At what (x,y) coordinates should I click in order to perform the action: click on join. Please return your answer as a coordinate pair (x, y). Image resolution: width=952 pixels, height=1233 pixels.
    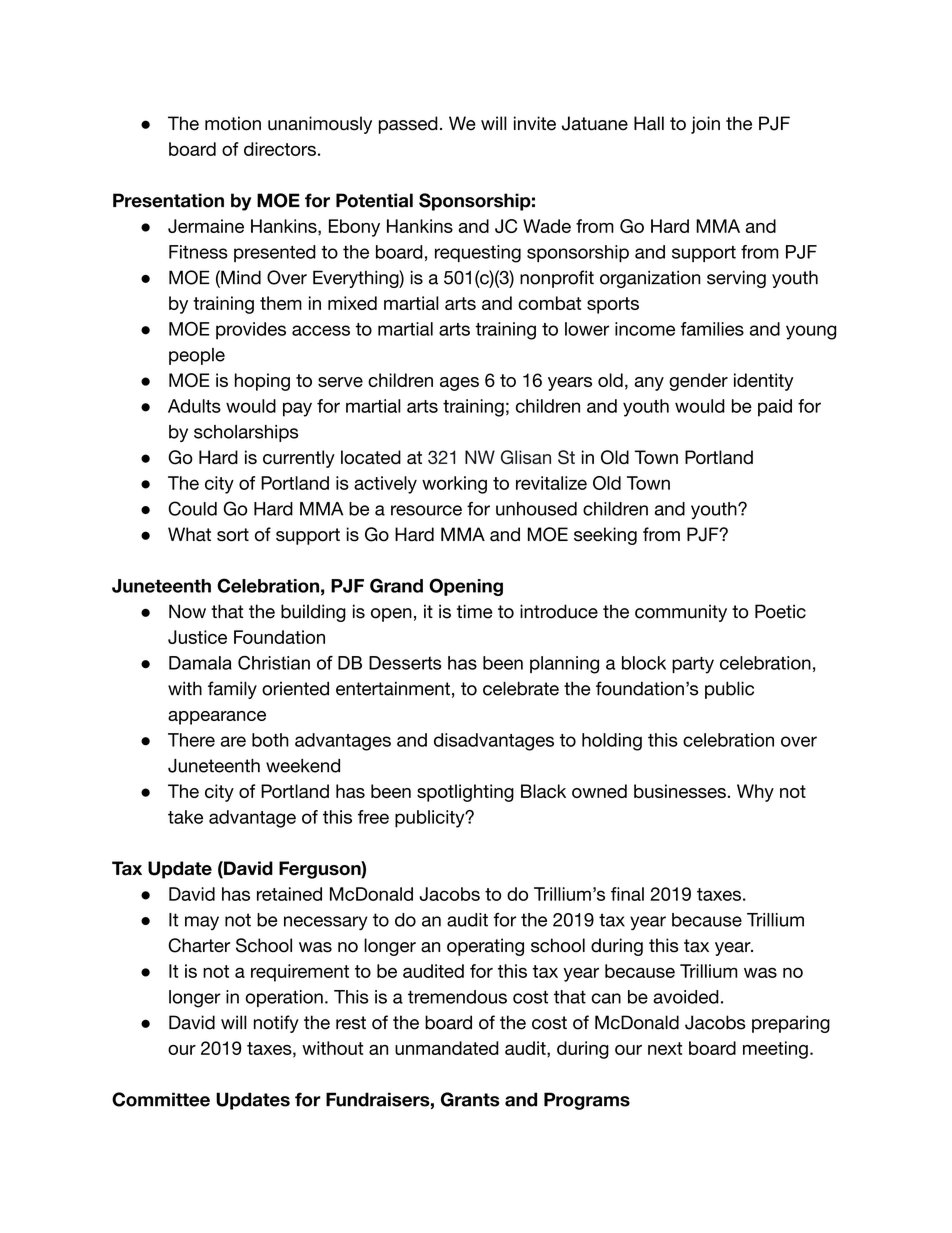
    Looking at the image, I should click on (705, 125).
